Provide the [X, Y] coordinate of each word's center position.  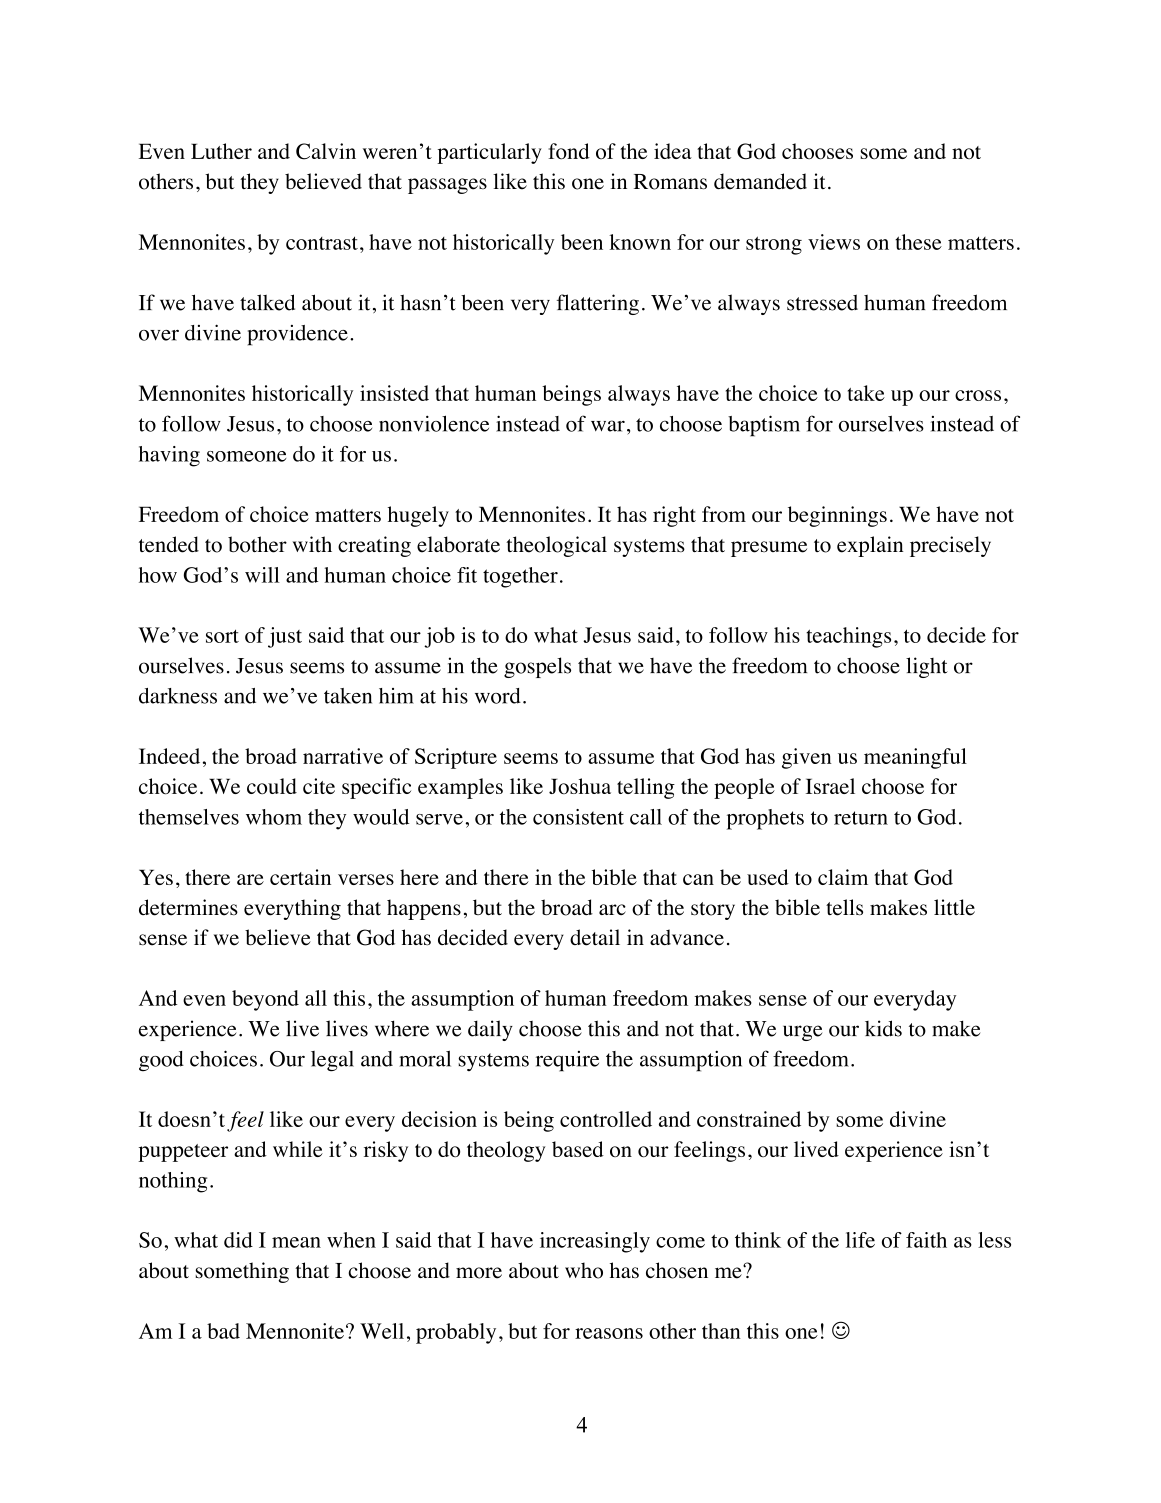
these [918, 242]
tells [844, 907]
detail [595, 937]
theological [556, 546]
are [250, 879]
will [262, 575]
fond [569, 151]
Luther [221, 151]
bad [223, 1331]
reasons [609, 1333]
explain [870, 546]
